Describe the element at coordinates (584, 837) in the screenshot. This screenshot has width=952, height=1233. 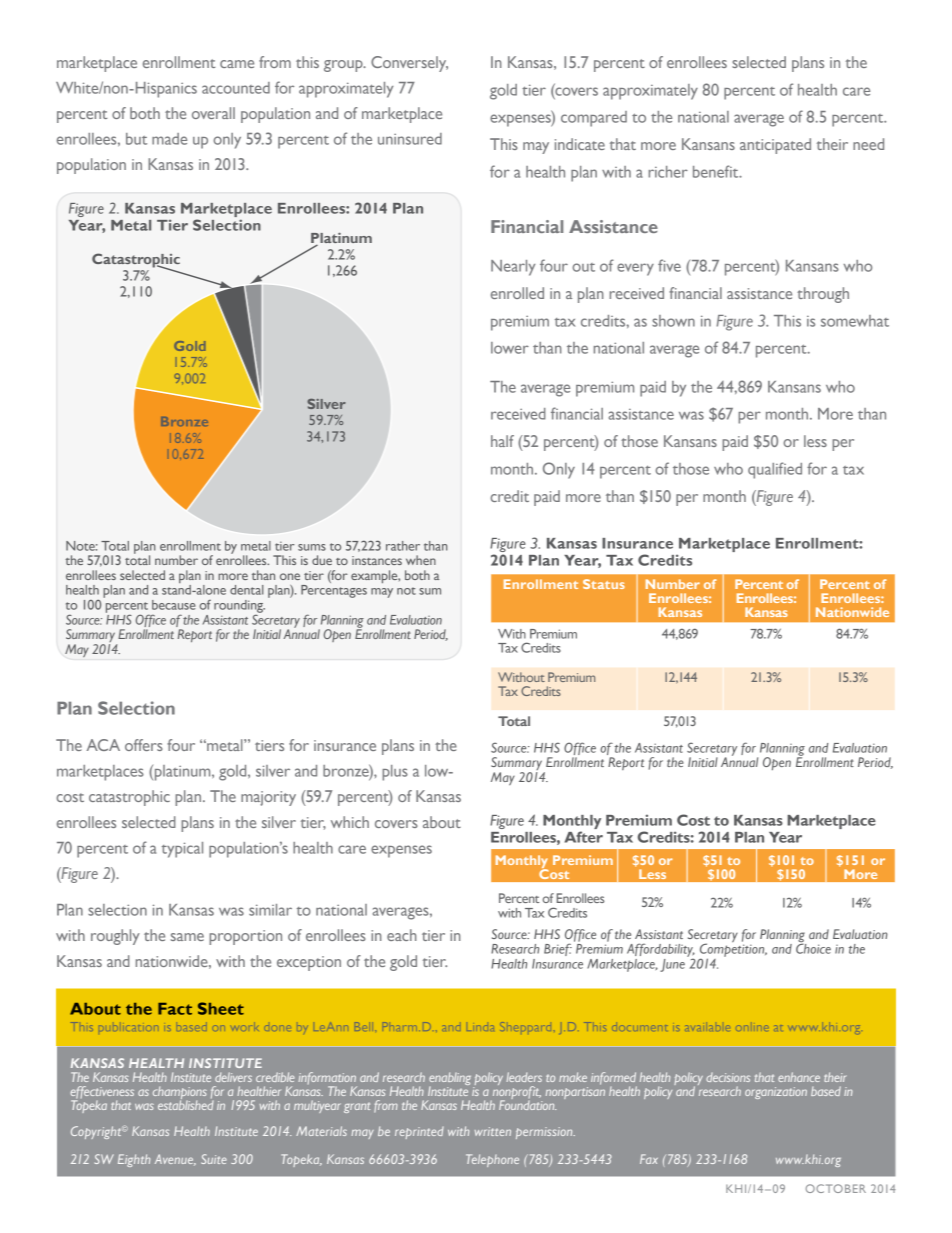
I see `After` at that location.
